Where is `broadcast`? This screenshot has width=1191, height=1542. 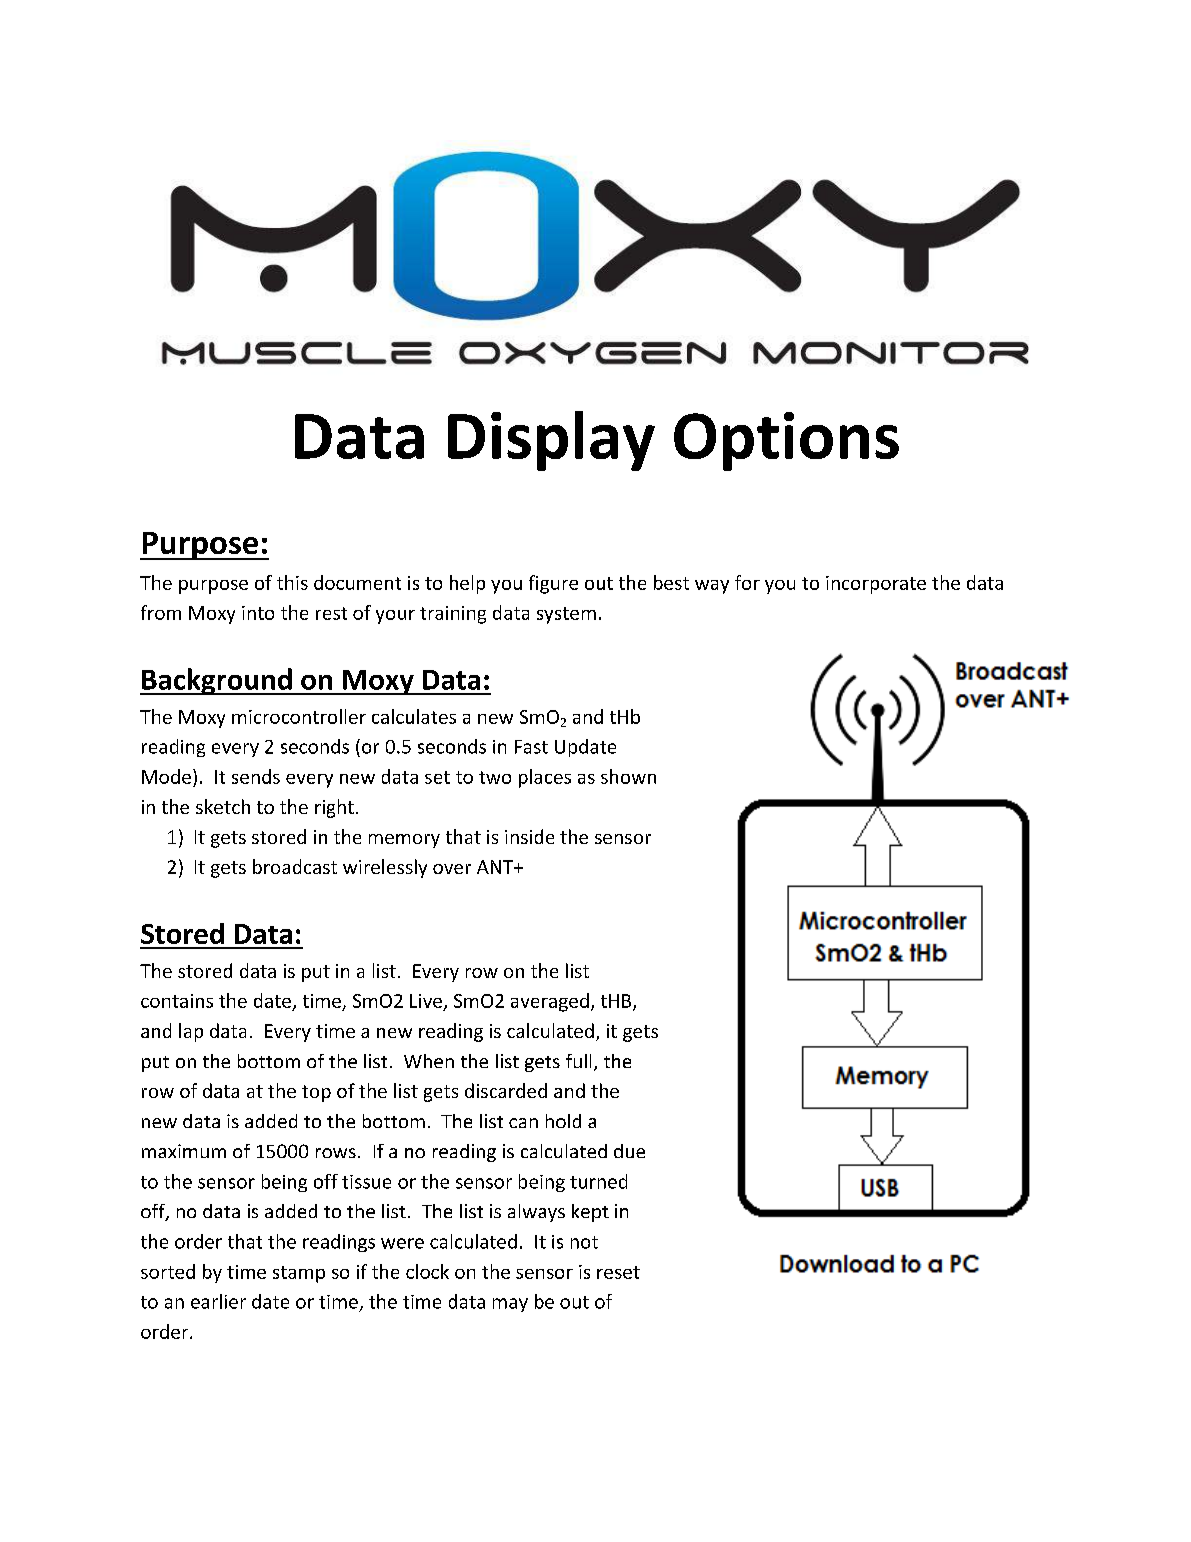
broadcast is located at coordinates (295, 866).
